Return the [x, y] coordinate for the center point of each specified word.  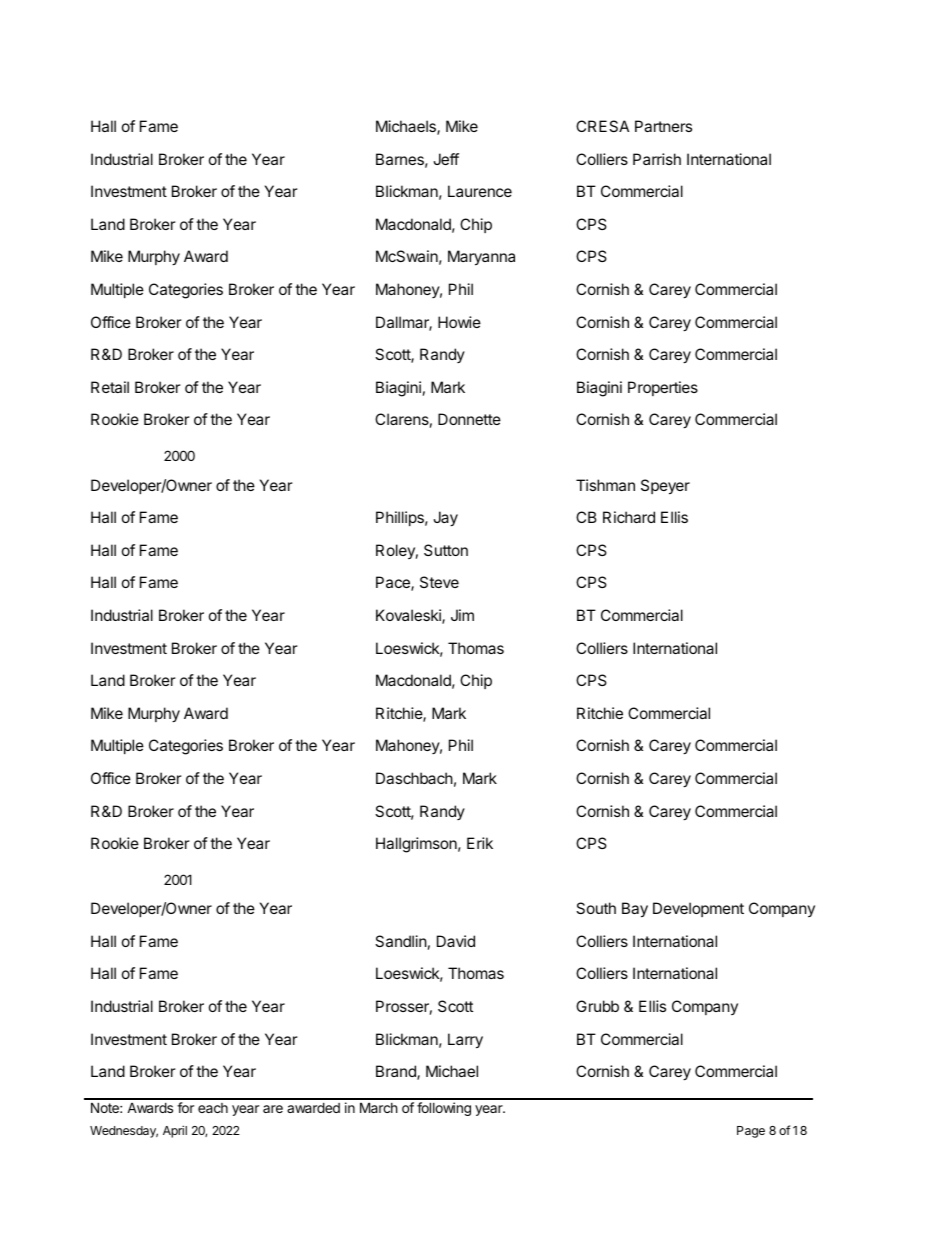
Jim [462, 615]
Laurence [480, 191]
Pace [394, 583]
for [185, 1107]
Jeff [446, 159]
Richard [629, 517]
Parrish [657, 159]
